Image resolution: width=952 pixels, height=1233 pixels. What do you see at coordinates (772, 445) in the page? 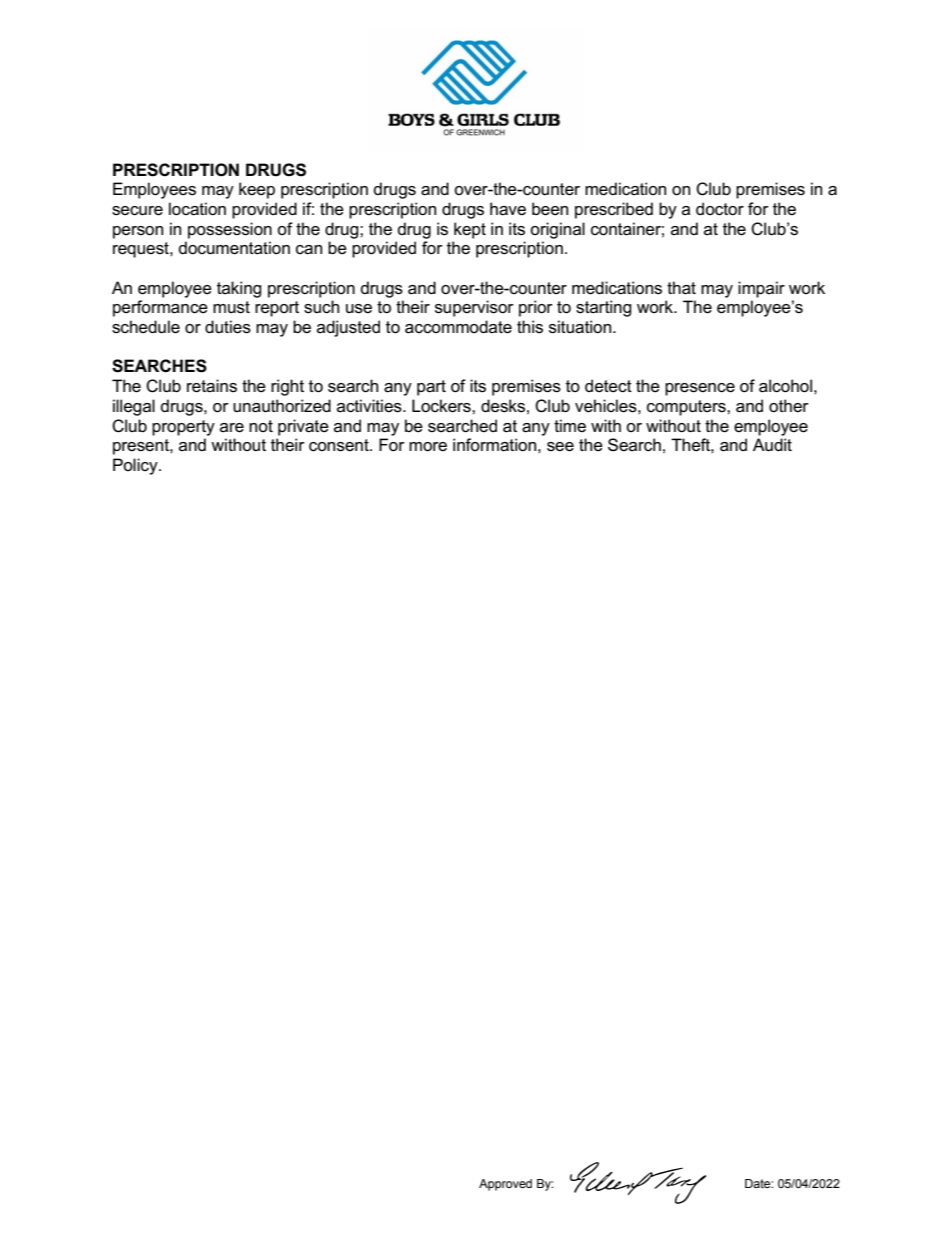
I see `Audit` at bounding box center [772, 445].
